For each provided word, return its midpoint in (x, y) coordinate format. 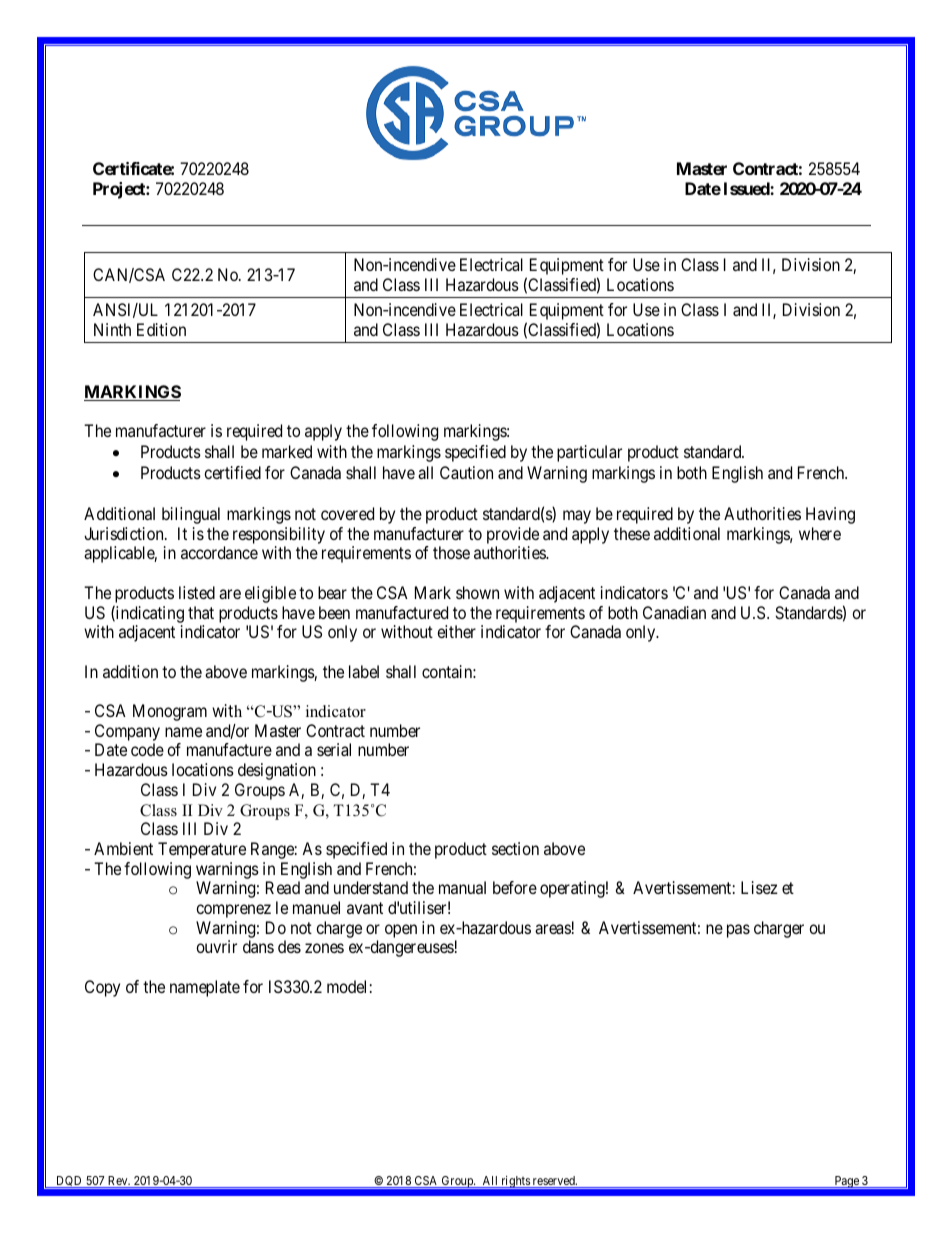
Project (120, 190)
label (364, 671)
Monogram (170, 712)
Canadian (674, 612)
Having (830, 515)
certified (232, 472)
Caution (466, 472)
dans (258, 946)
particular (589, 453)
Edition (161, 329)
